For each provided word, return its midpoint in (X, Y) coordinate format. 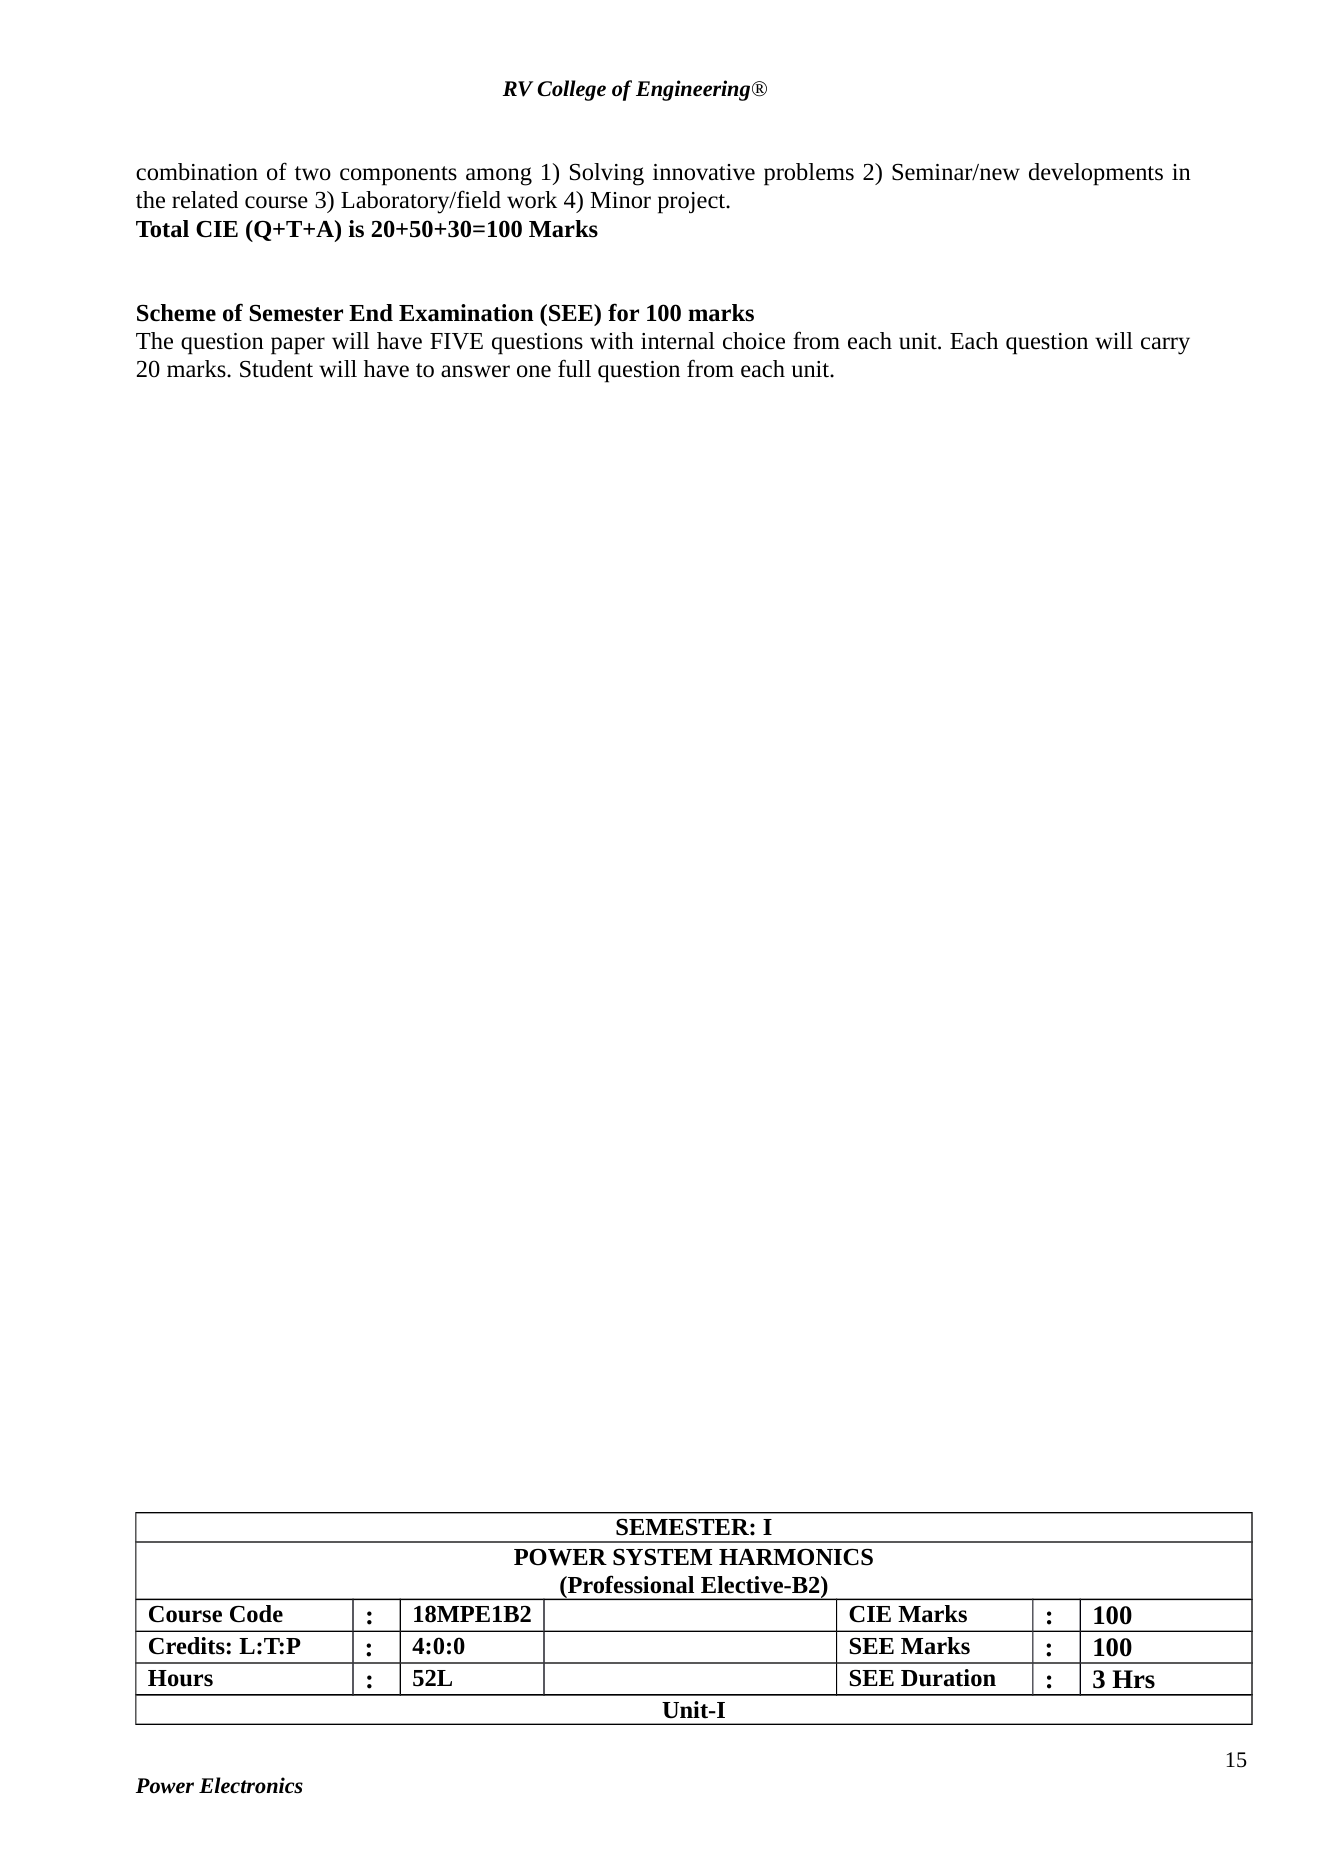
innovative (704, 172)
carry (1165, 346)
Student (276, 369)
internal (678, 341)
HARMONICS (796, 1557)
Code (256, 1614)
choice (754, 341)
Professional (630, 1584)
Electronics (251, 1785)
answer (475, 371)
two (313, 173)
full (574, 368)
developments (1096, 174)
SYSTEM (662, 1557)
